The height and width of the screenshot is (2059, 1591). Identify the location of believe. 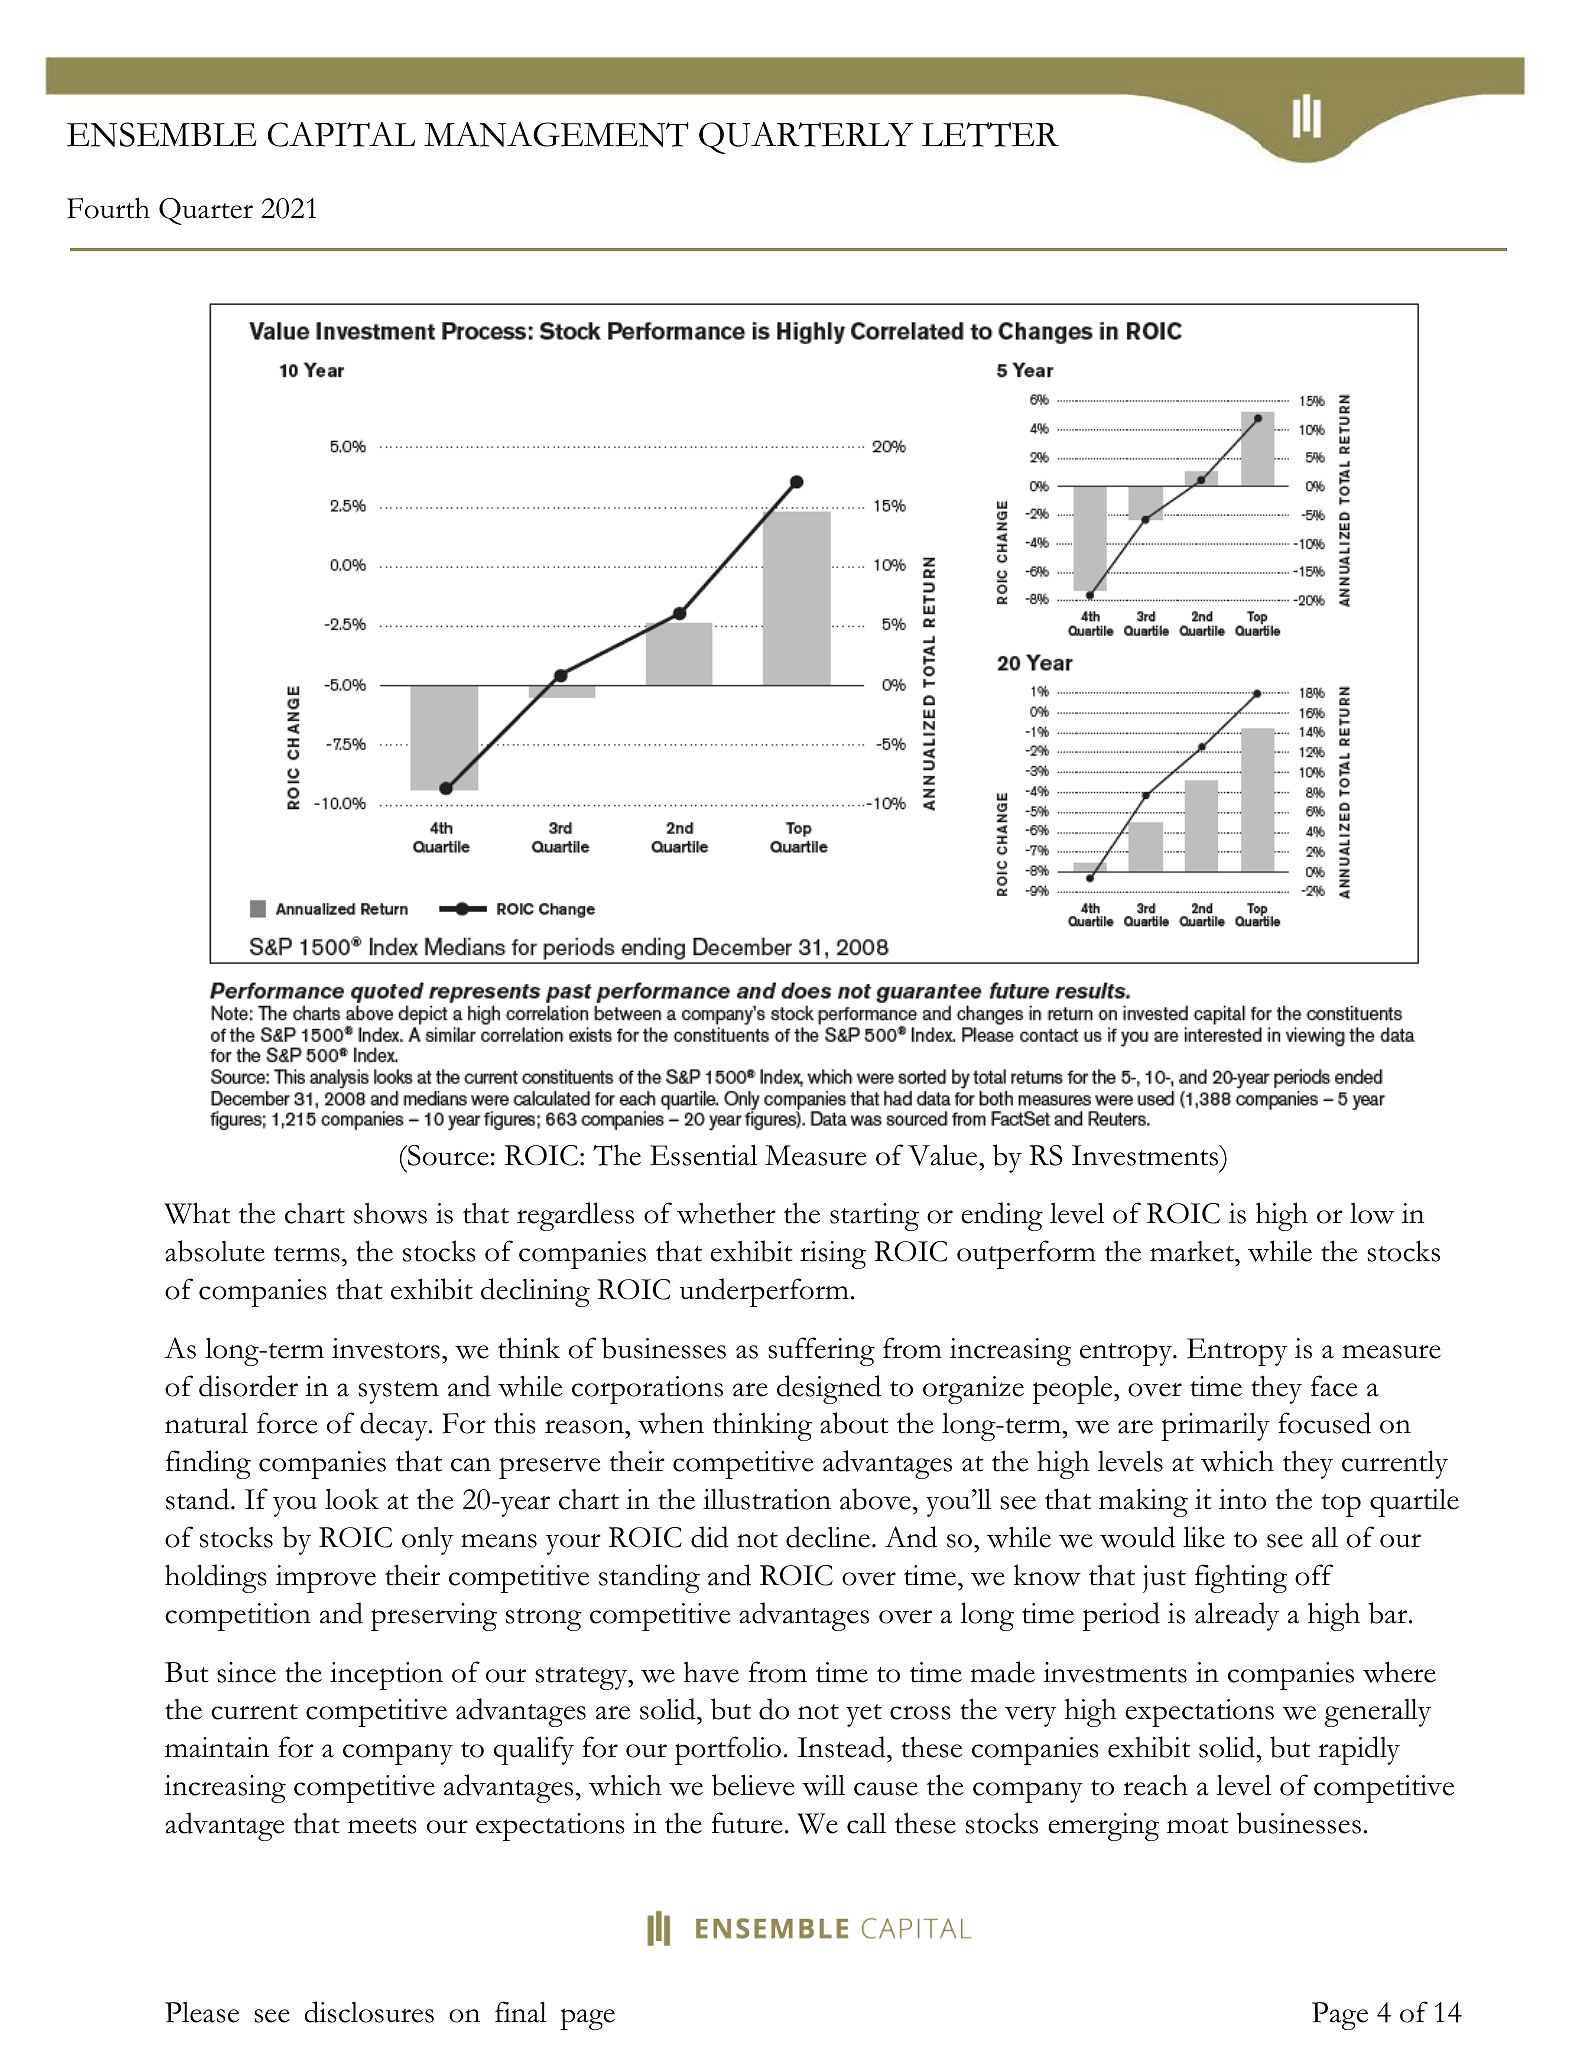
(753, 1785).
